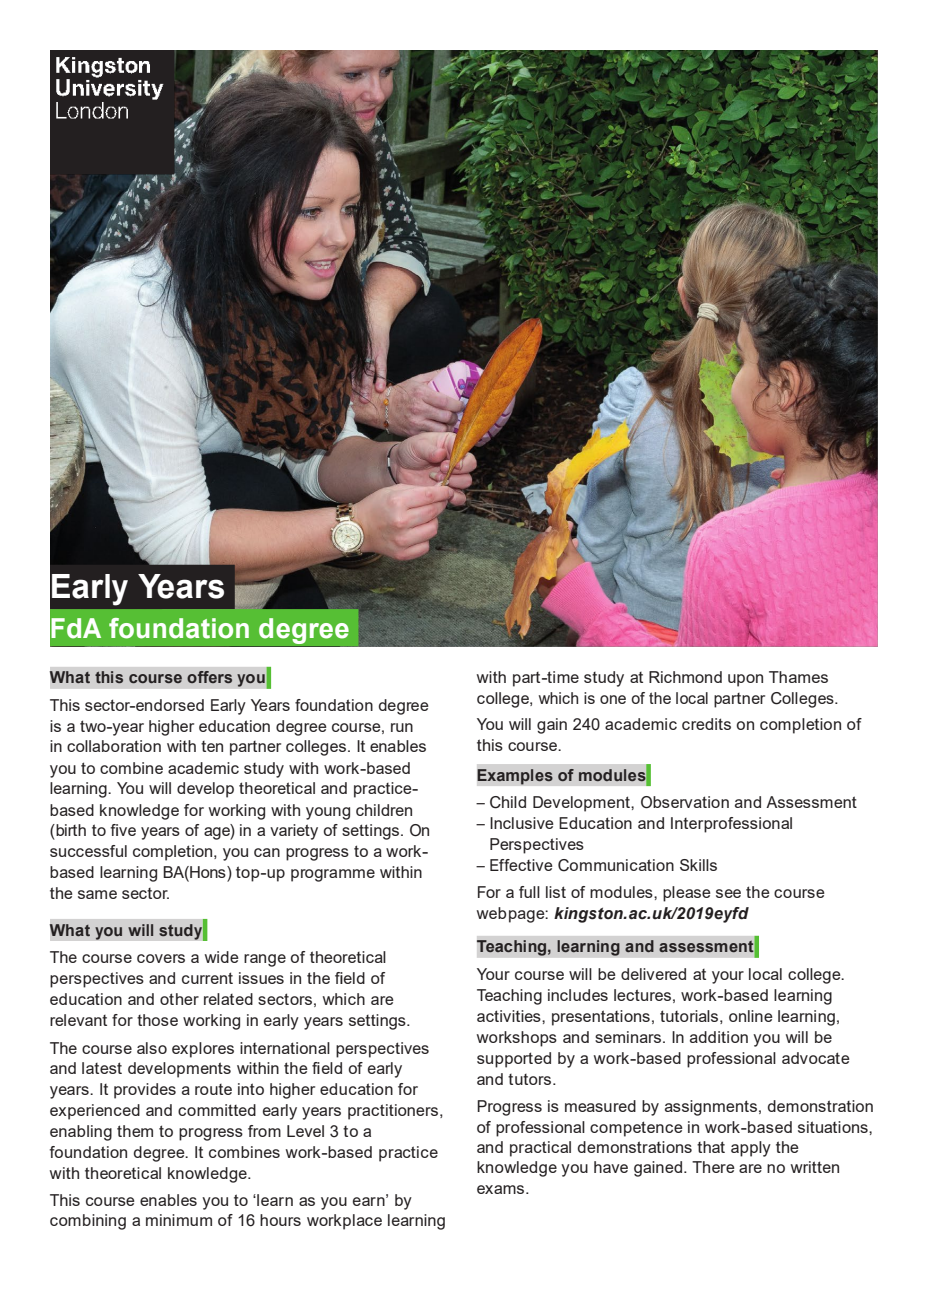 This page has width=927, height=1315. I want to click on covers, so click(161, 958).
